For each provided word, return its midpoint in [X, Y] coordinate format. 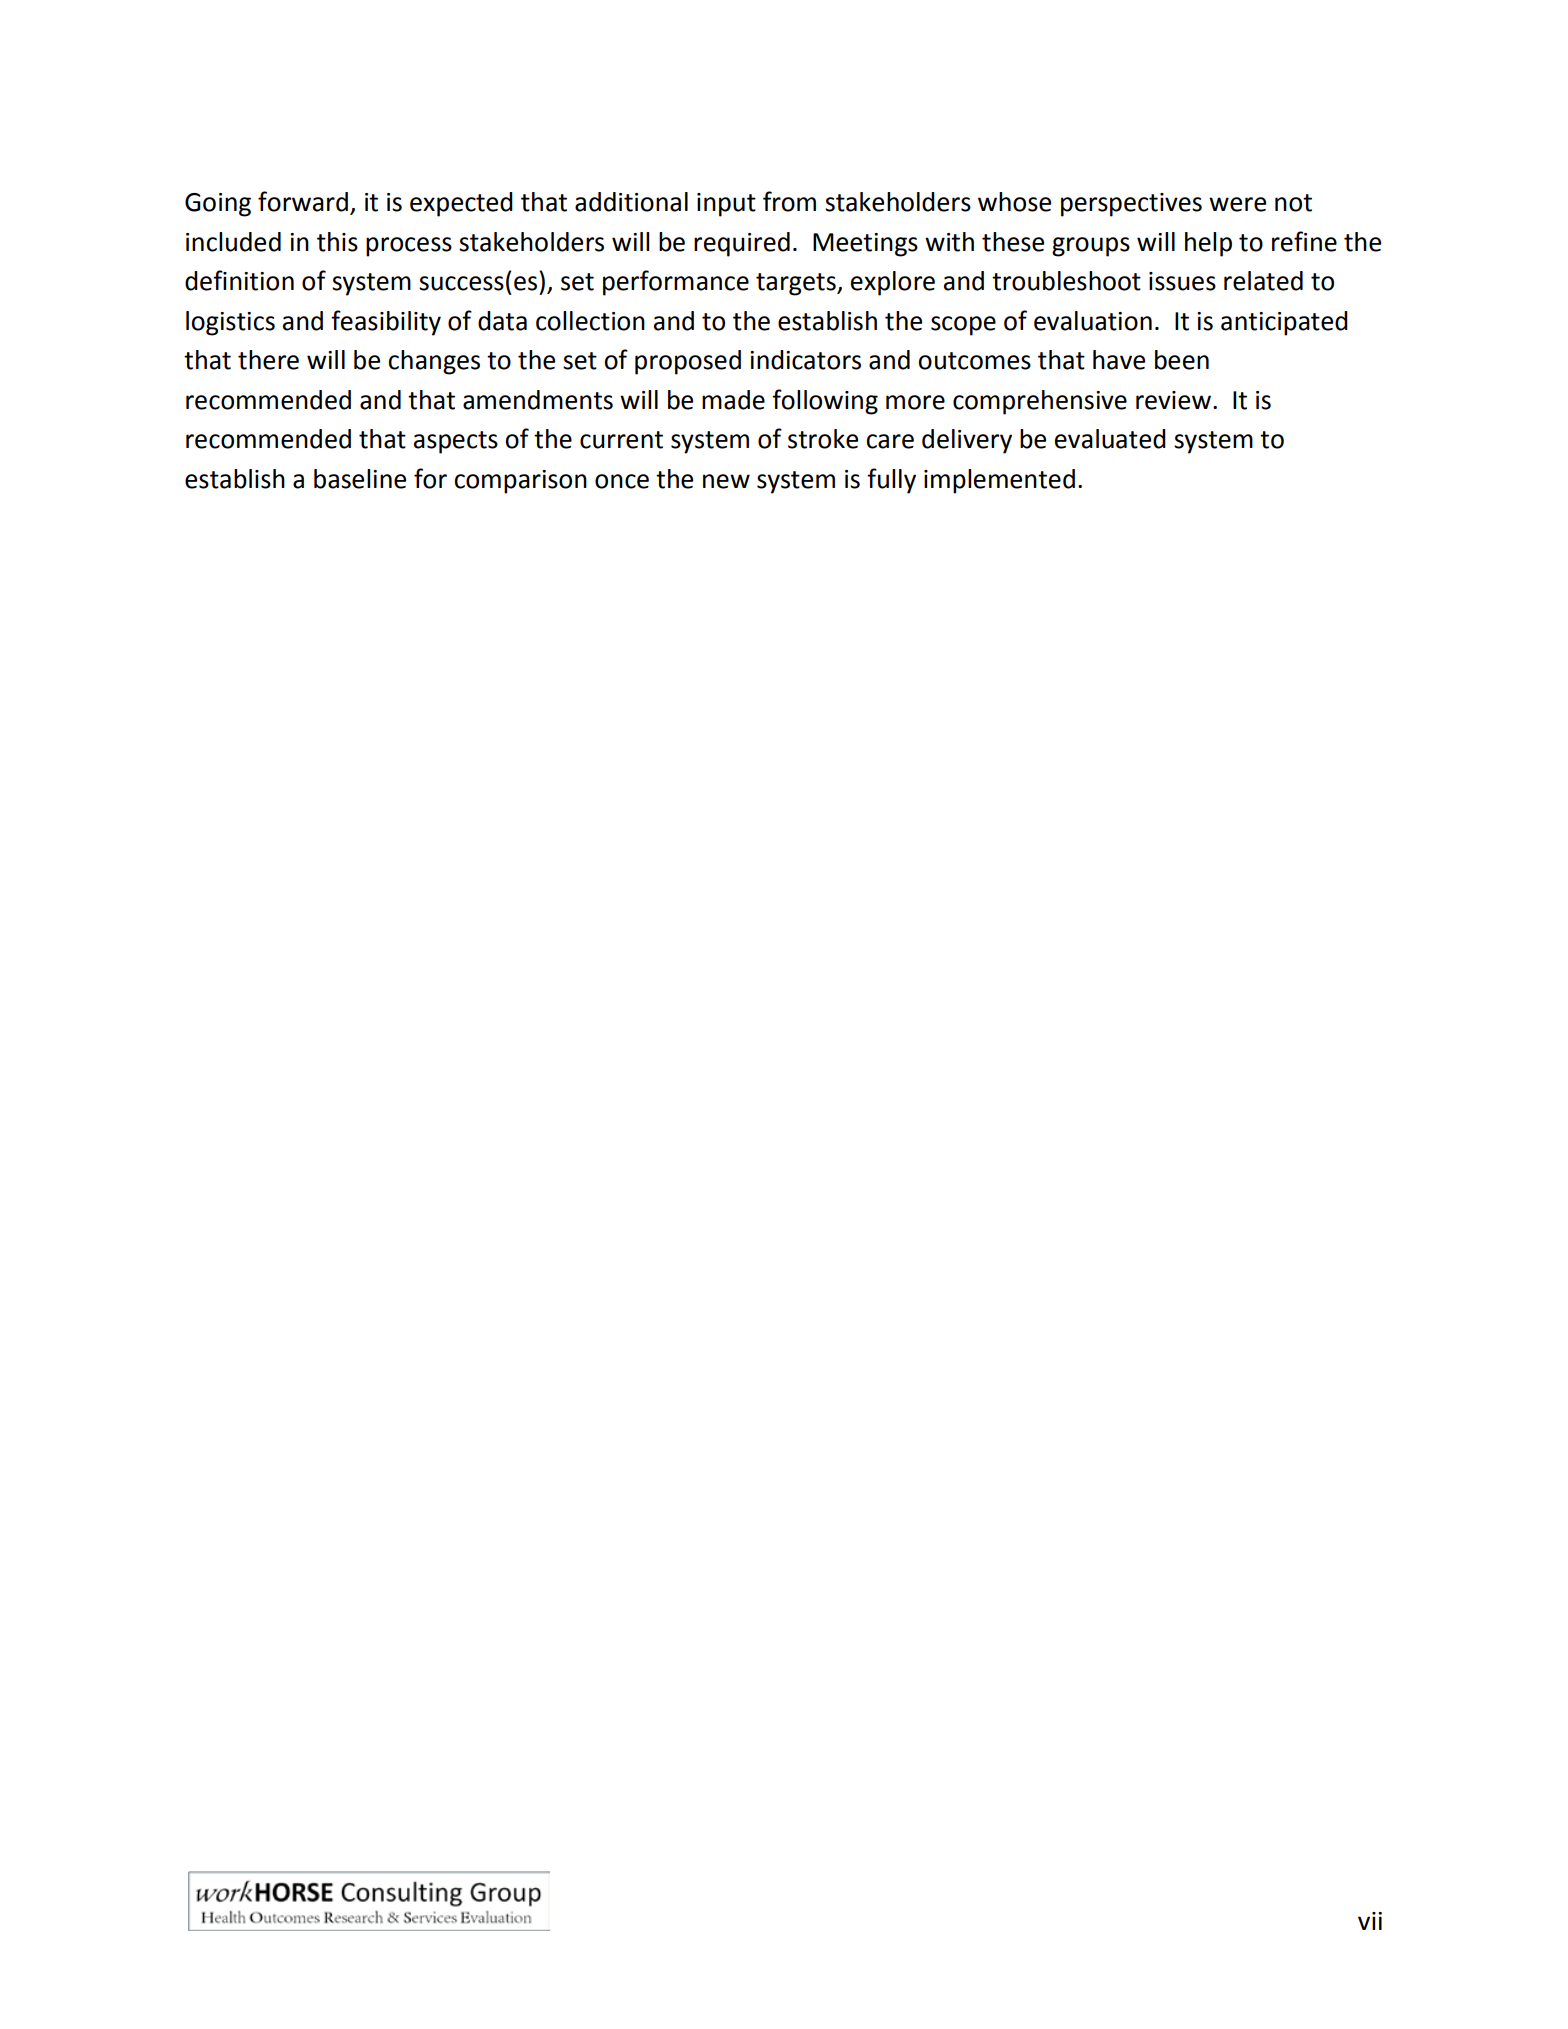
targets [797, 284]
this [337, 242]
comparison [520, 482]
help [1208, 244]
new [726, 481]
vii [1370, 1921]
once [622, 481]
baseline [360, 479]
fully [891, 481]
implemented [999, 481]
